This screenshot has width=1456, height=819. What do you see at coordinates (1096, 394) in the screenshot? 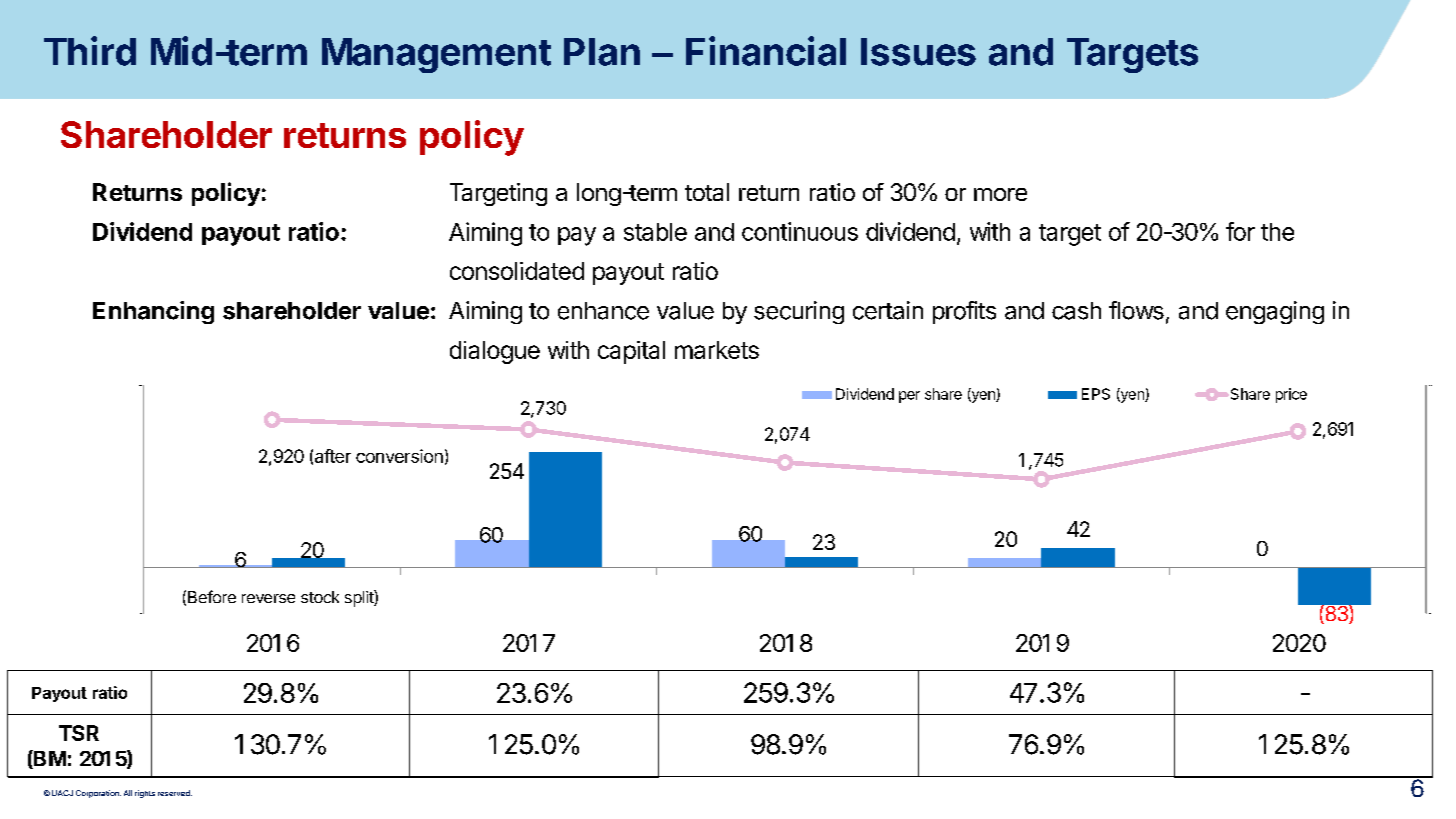
I see `EPS` at bounding box center [1096, 394].
